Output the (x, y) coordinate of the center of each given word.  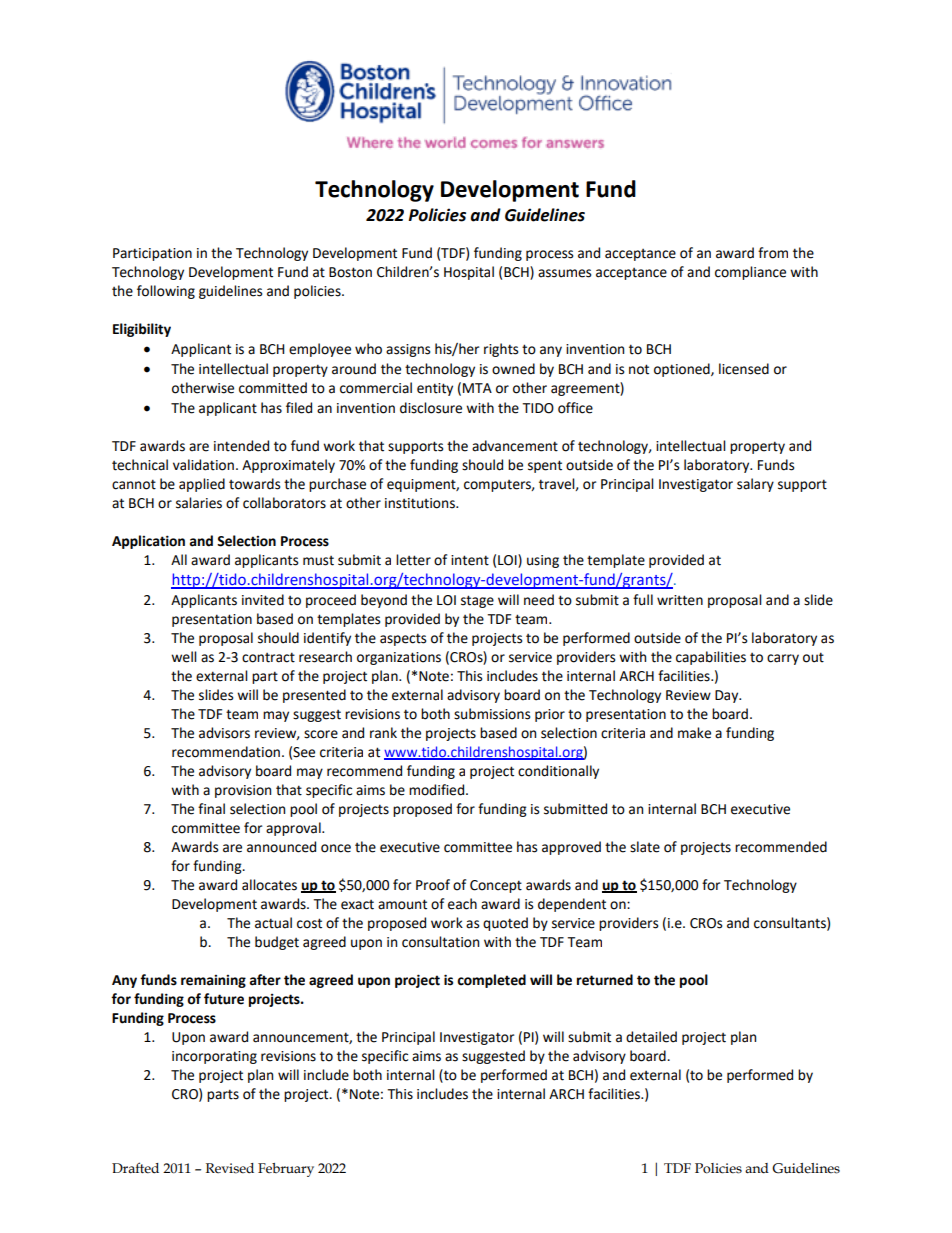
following (166, 292)
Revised (230, 1168)
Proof (433, 885)
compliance (750, 273)
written (680, 600)
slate (645, 847)
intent (470, 560)
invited (263, 600)
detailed (651, 1037)
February (286, 1170)
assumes (564, 273)
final (211, 809)
